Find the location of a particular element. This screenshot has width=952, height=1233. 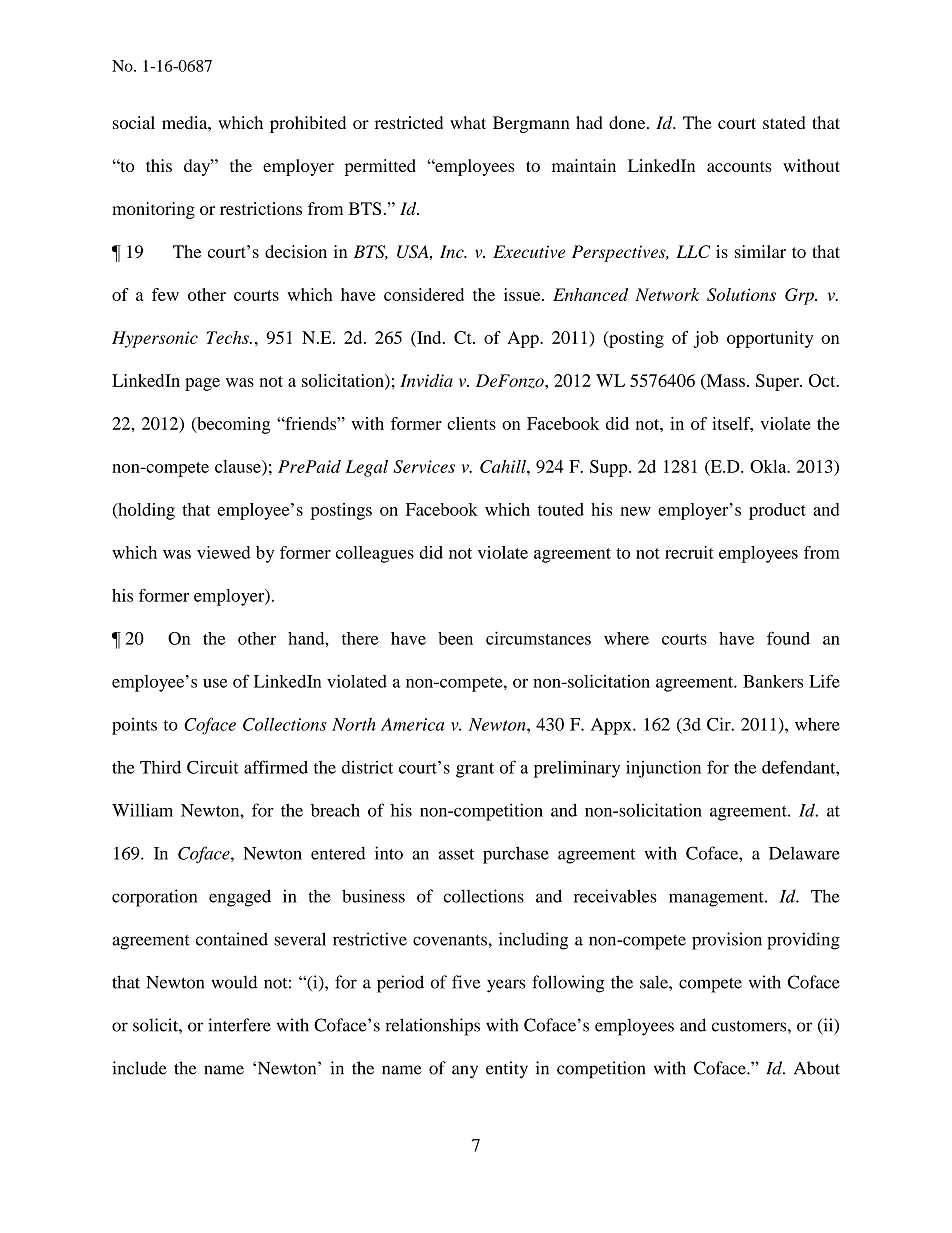

what is located at coordinates (468, 122).
